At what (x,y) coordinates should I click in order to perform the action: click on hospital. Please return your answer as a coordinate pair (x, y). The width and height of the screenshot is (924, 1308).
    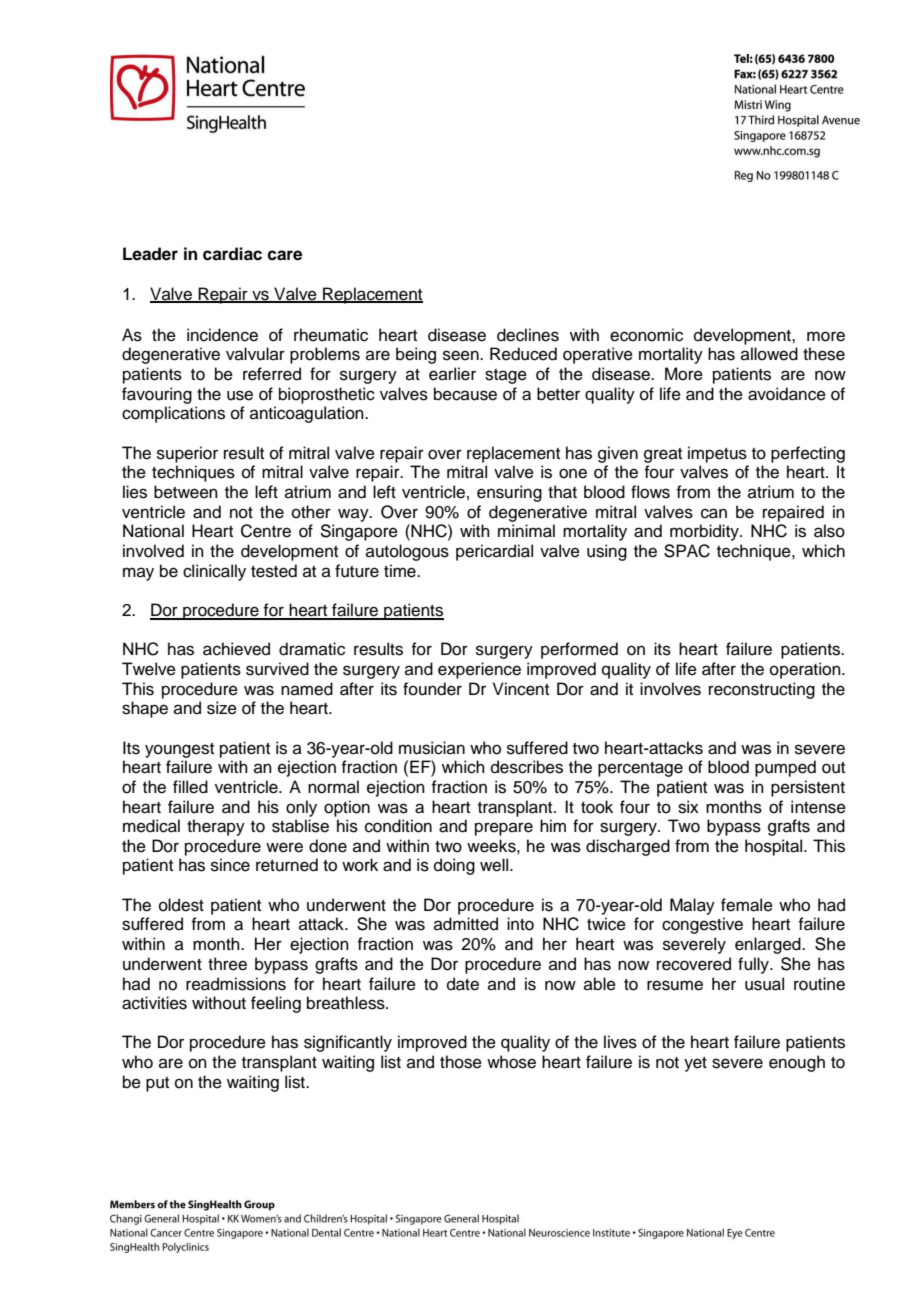
    Looking at the image, I should click on (775, 847).
